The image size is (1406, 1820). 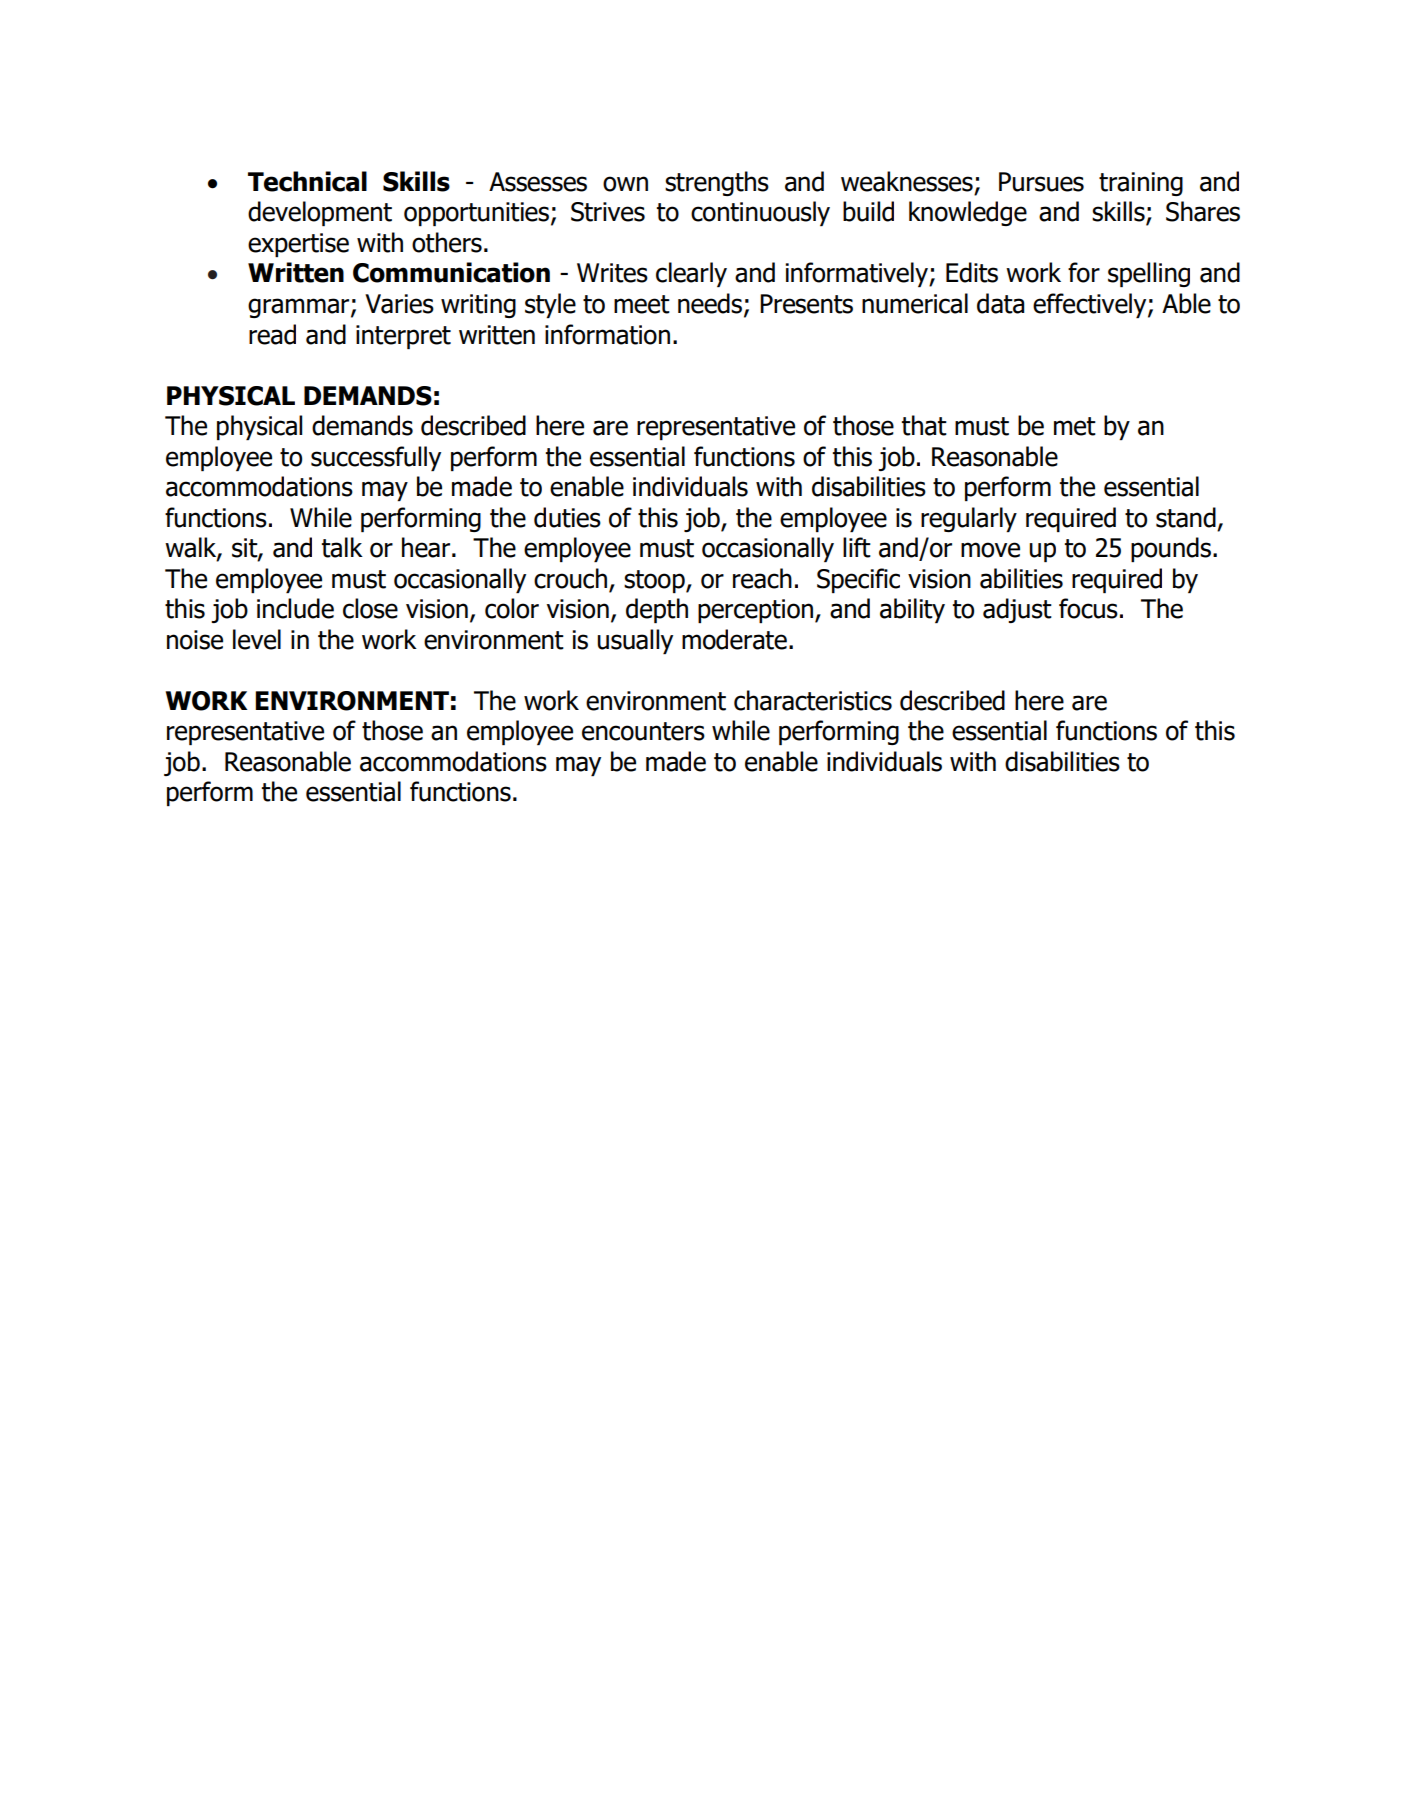 I want to click on level, so click(x=257, y=639).
